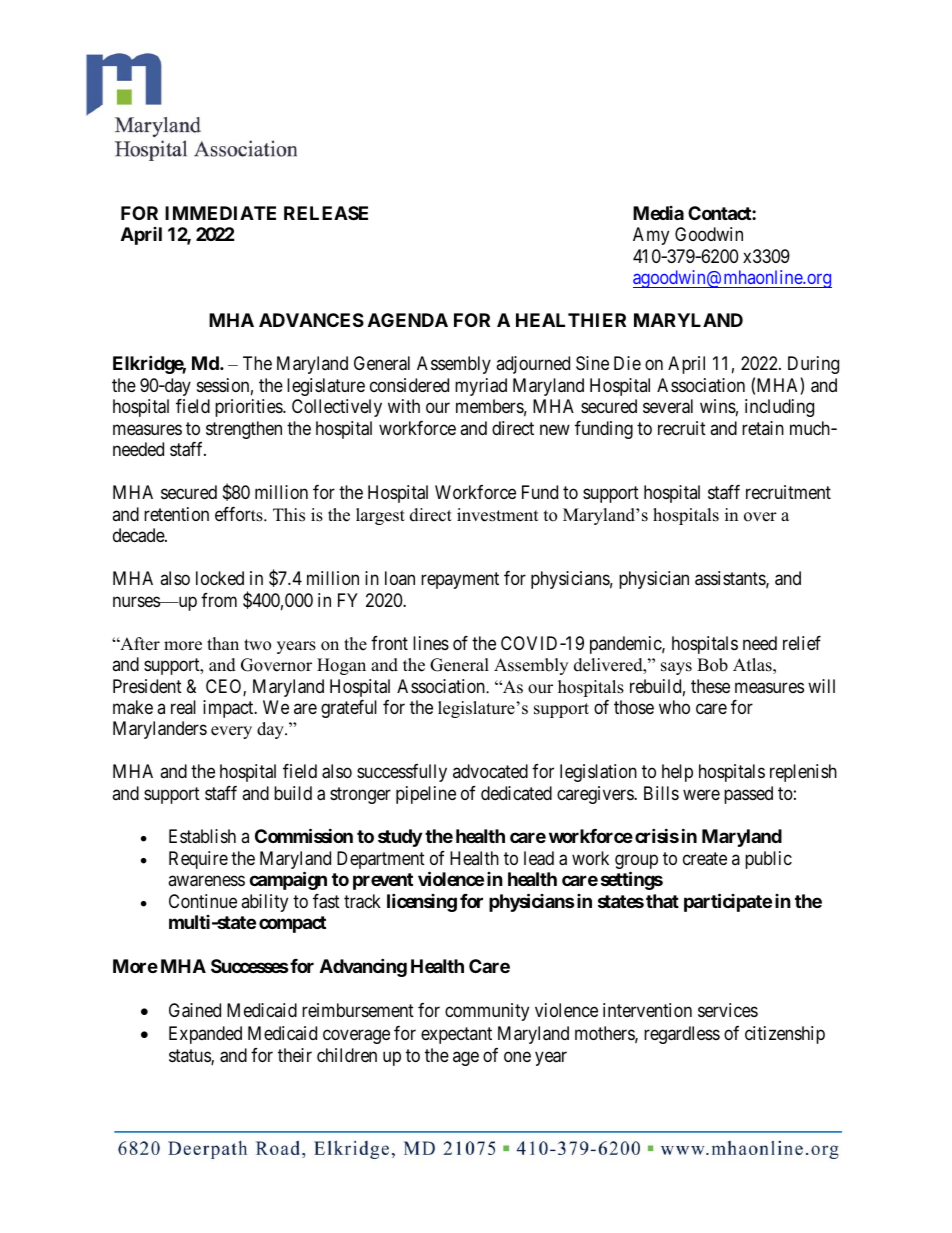  Describe the element at coordinates (202, 836) in the image. I see `Establish` at that location.
